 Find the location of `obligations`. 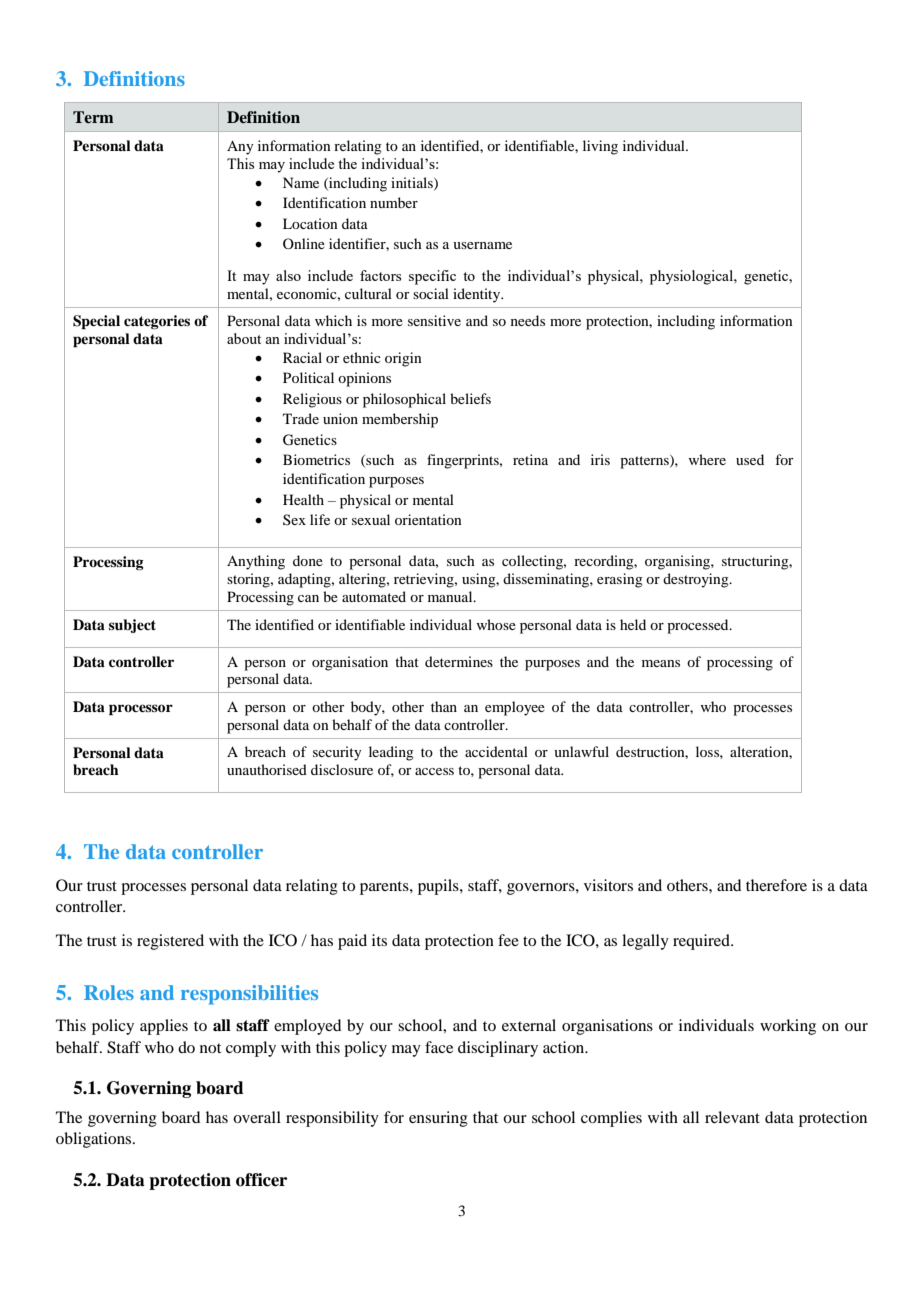

obligations is located at coordinates (95, 1140).
